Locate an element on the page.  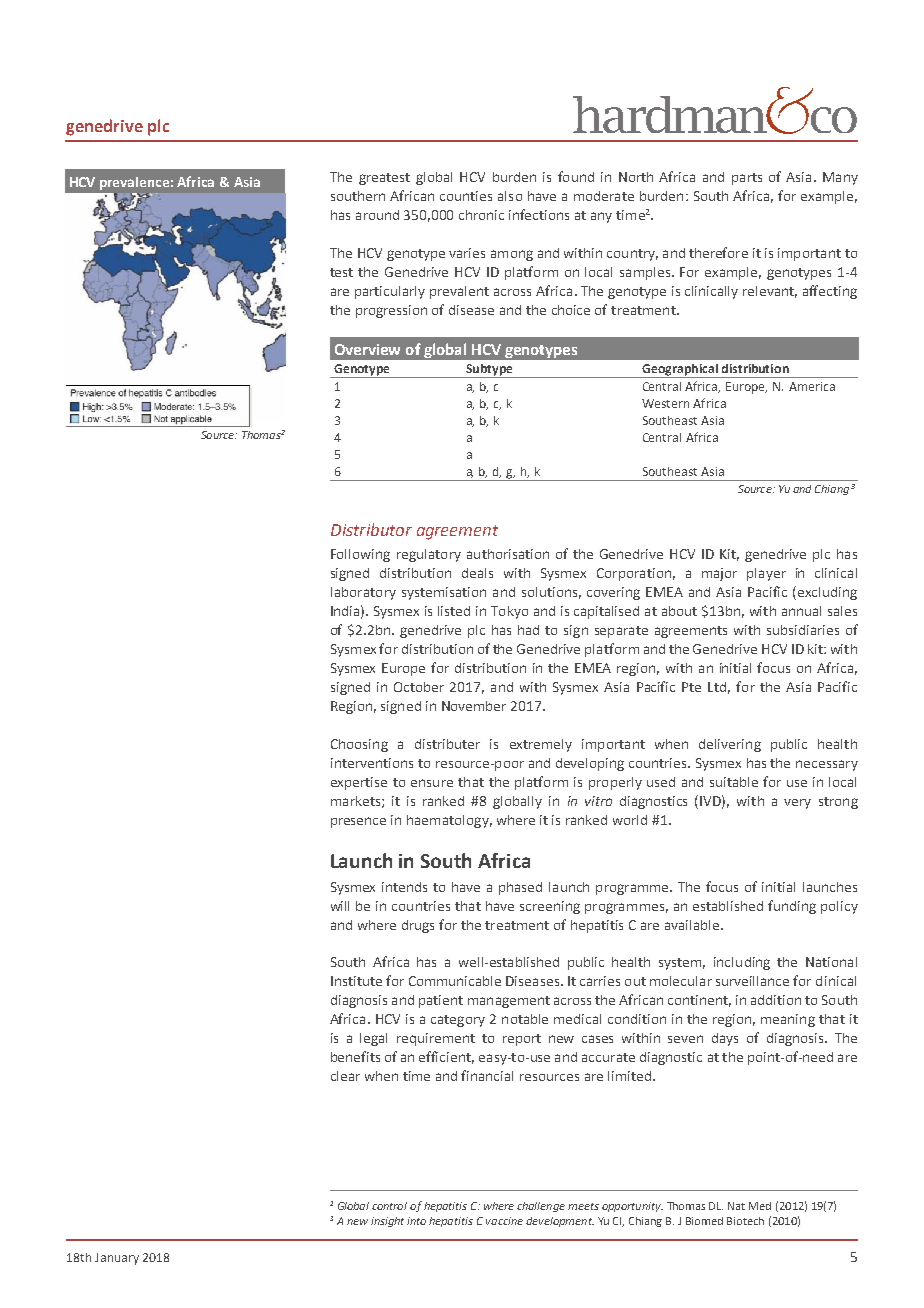
Choosing is located at coordinates (359, 745).
